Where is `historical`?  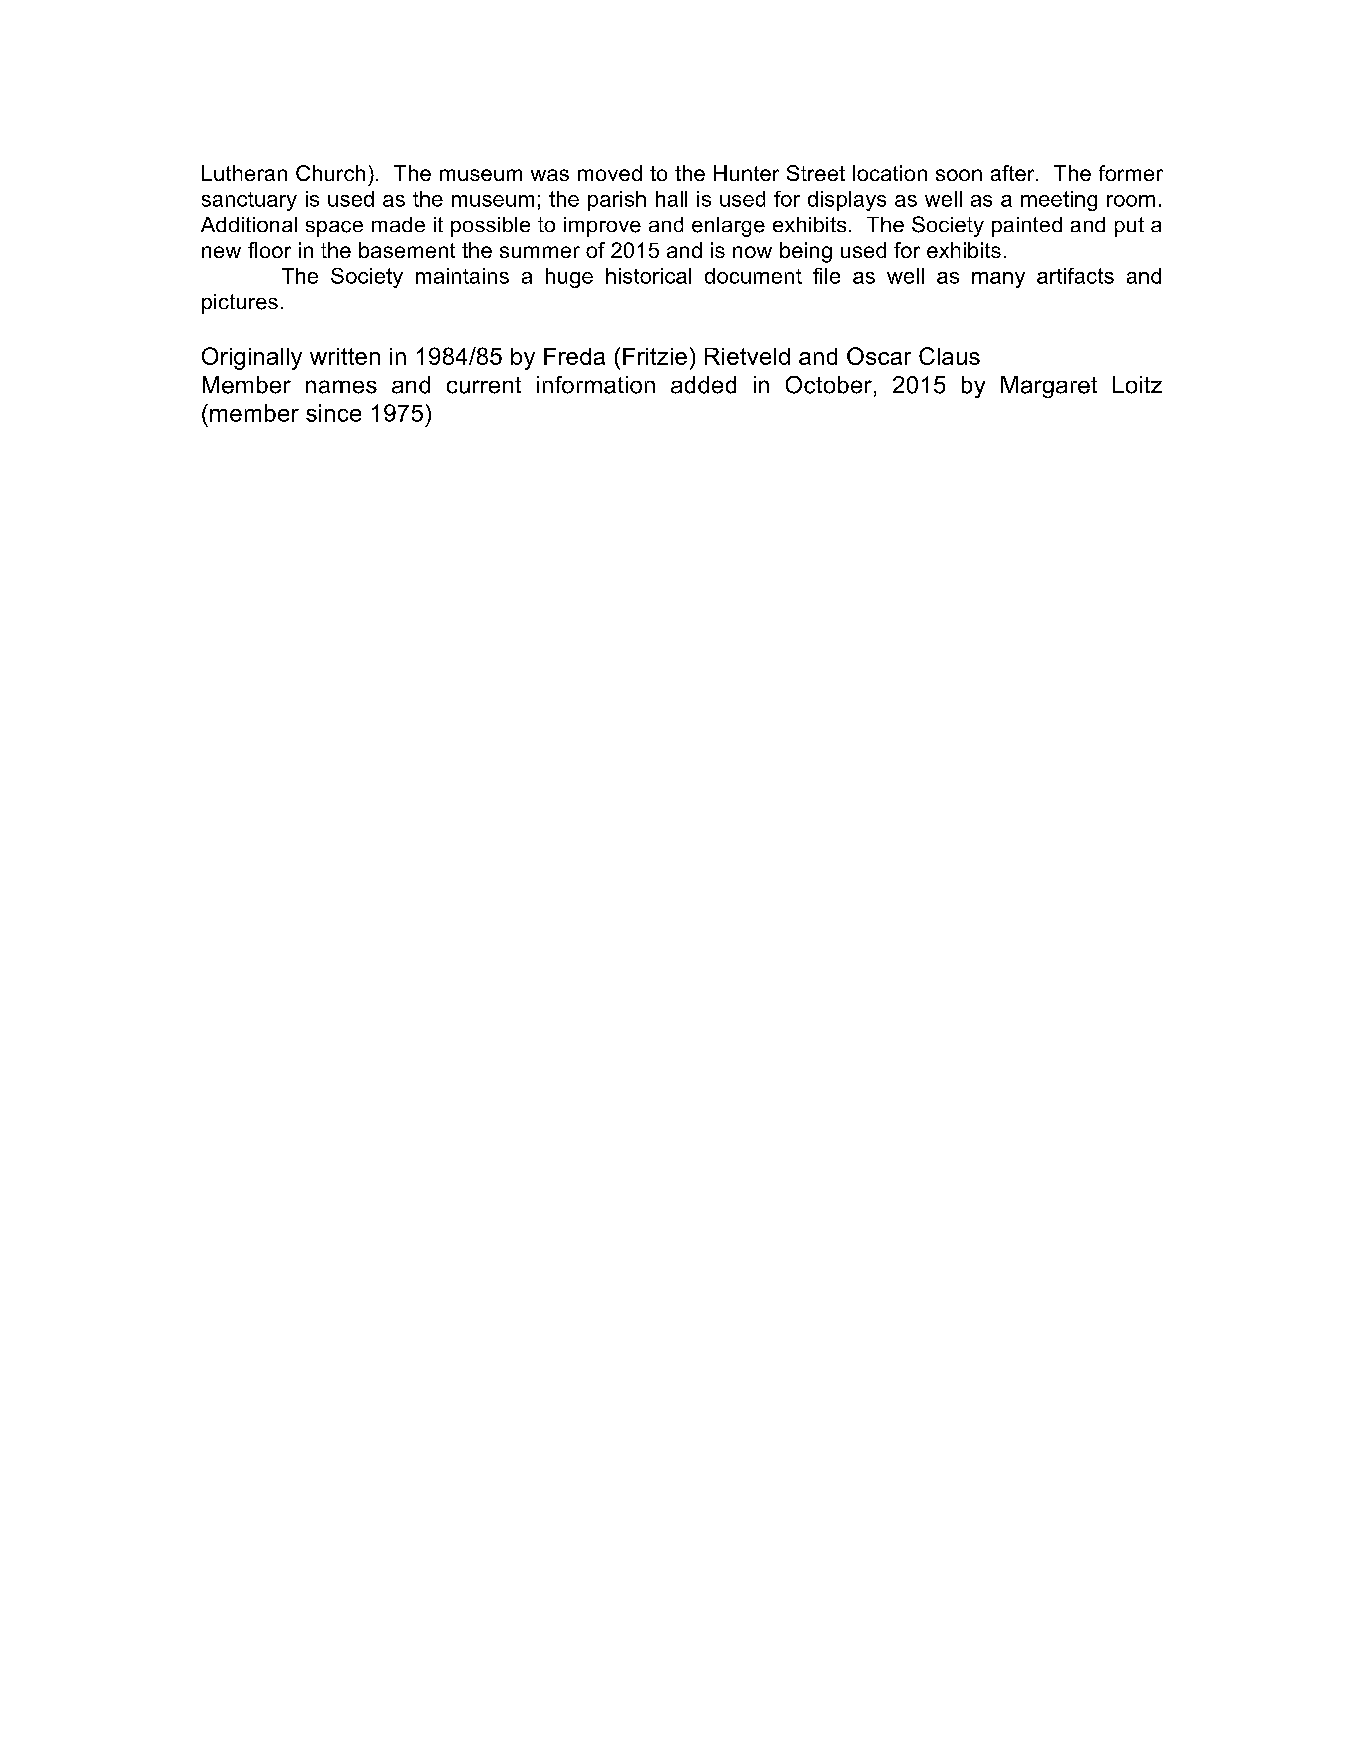 historical is located at coordinates (648, 276).
